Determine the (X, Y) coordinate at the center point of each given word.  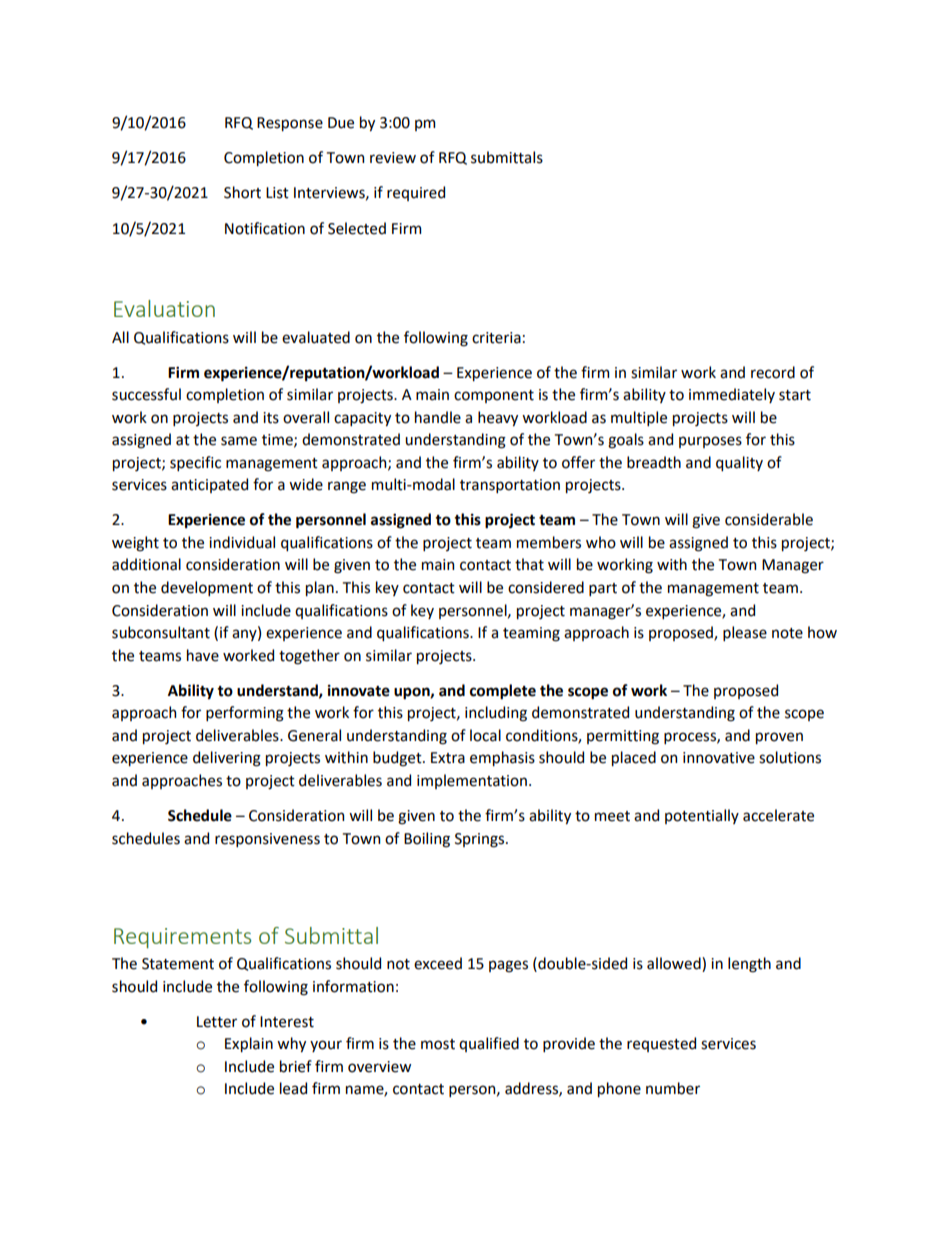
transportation (510, 486)
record (773, 372)
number (673, 1088)
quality (739, 463)
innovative (719, 758)
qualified (489, 1044)
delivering (227, 759)
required (416, 193)
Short (242, 192)
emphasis (502, 758)
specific (195, 463)
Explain (249, 1044)
